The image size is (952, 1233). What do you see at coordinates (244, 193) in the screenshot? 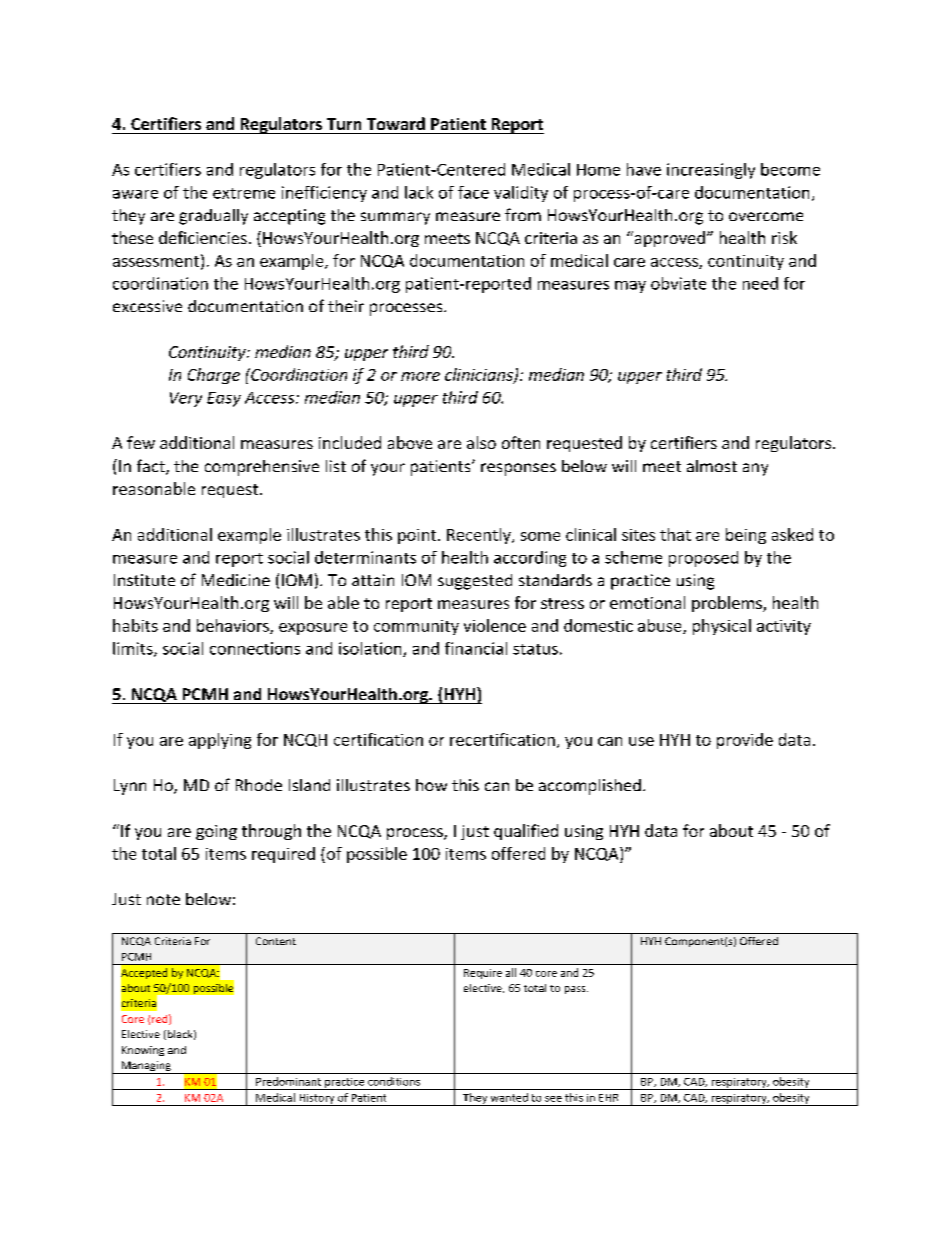
I see `extreme` at bounding box center [244, 193].
